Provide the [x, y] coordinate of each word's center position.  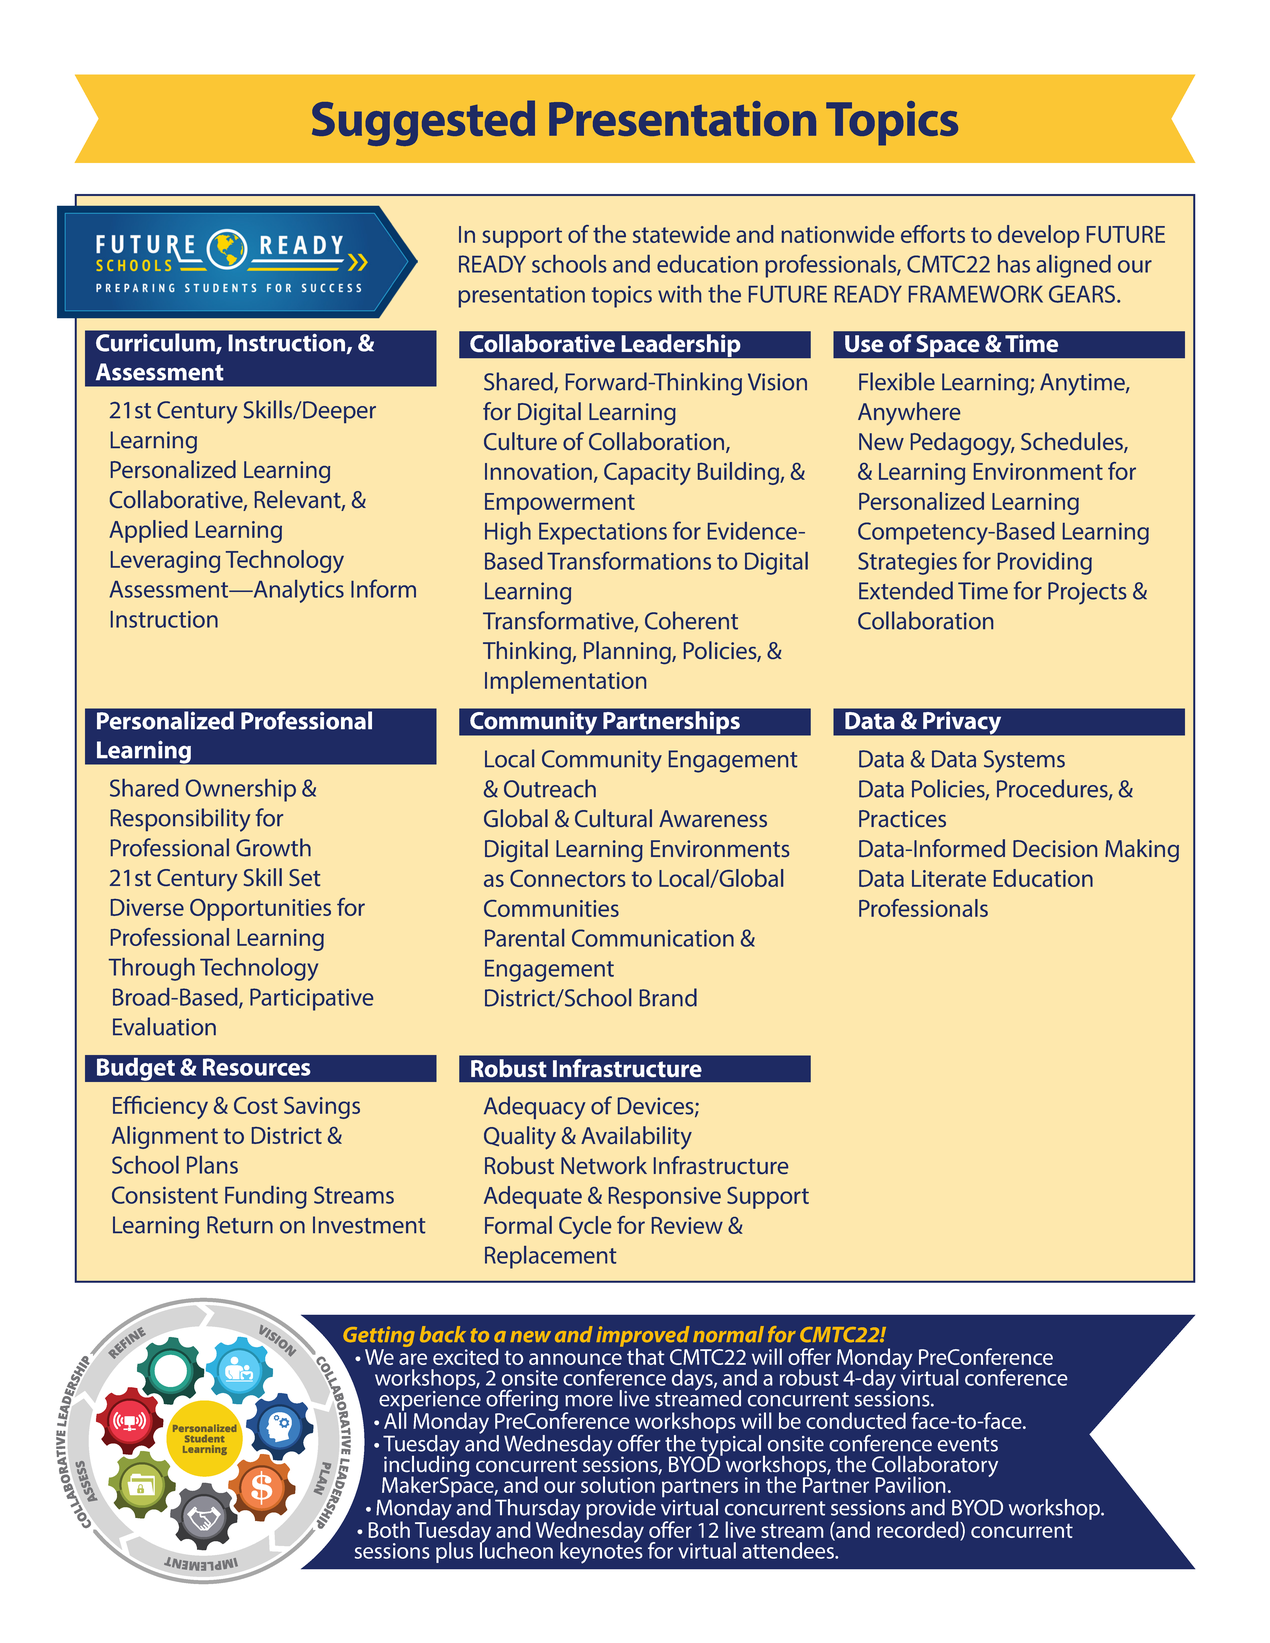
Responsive [665, 1198]
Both [389, 1529]
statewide [681, 234]
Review [687, 1225]
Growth [273, 847]
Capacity [647, 474]
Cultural [613, 818]
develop [1038, 236]
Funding [266, 1197]
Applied [148, 531]
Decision [1055, 848]
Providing [1045, 563]
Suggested [423, 123]
